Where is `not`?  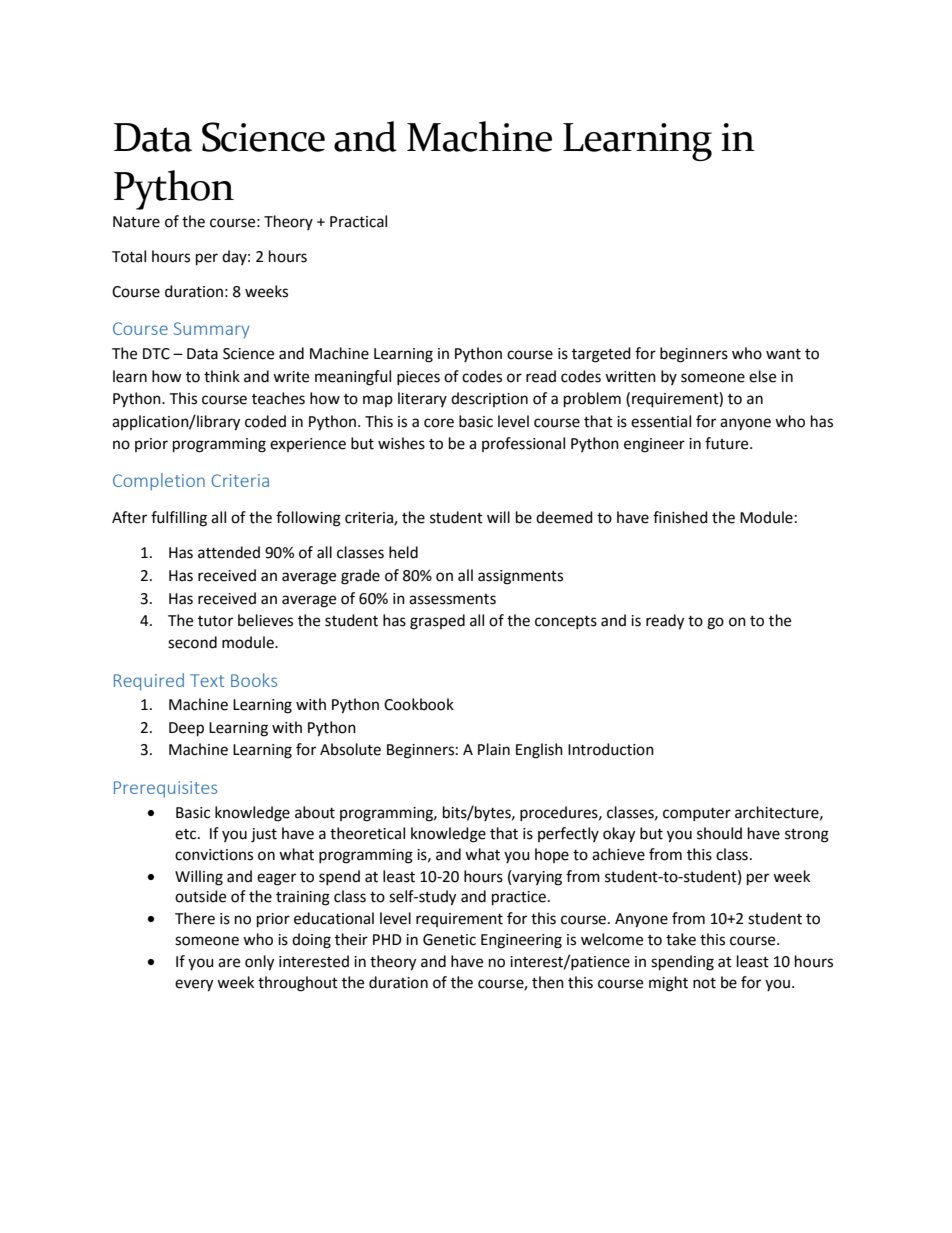
not is located at coordinates (704, 983).
